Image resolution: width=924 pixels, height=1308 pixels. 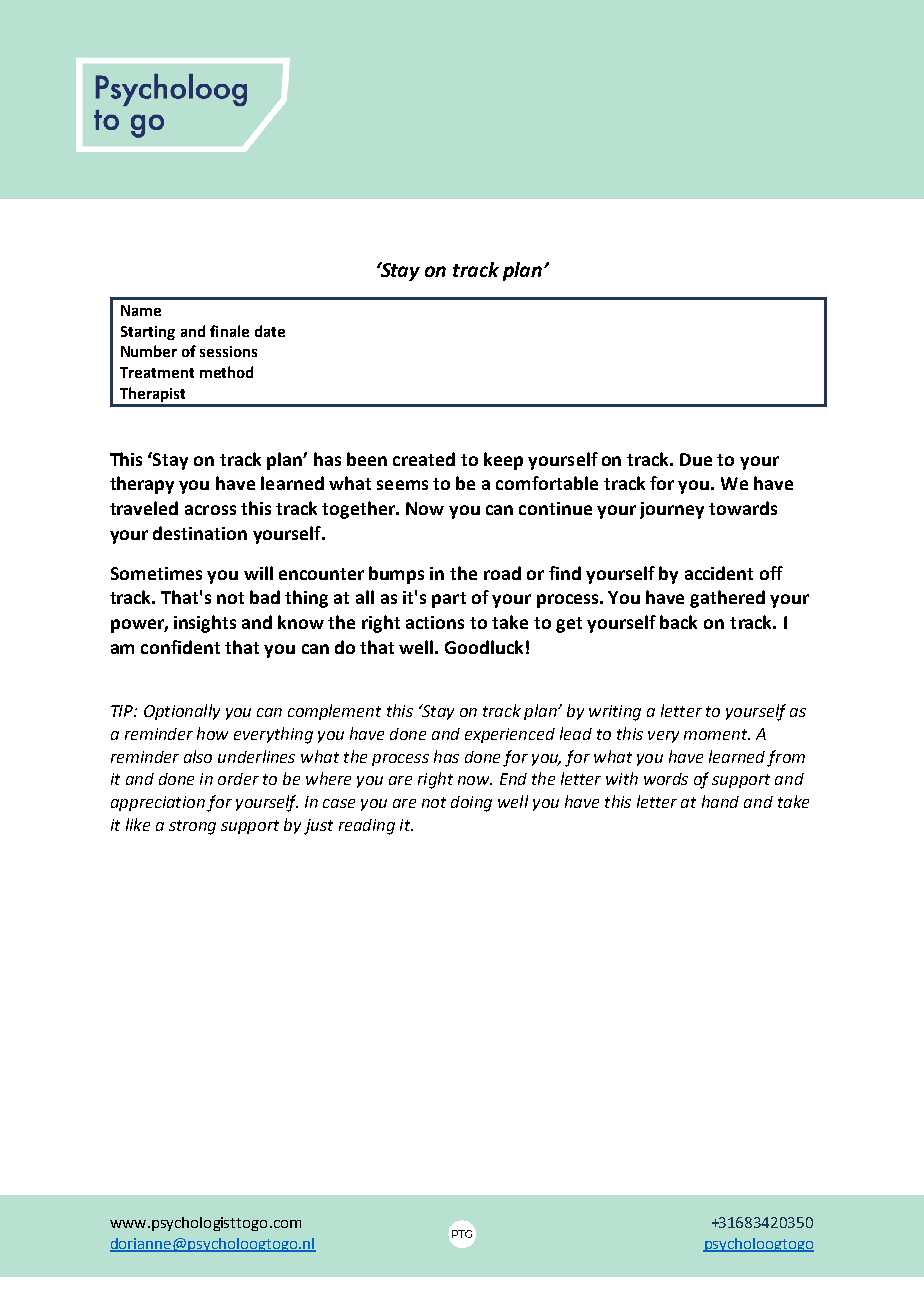 What do you see at coordinates (226, 372) in the document?
I see `method` at bounding box center [226, 372].
